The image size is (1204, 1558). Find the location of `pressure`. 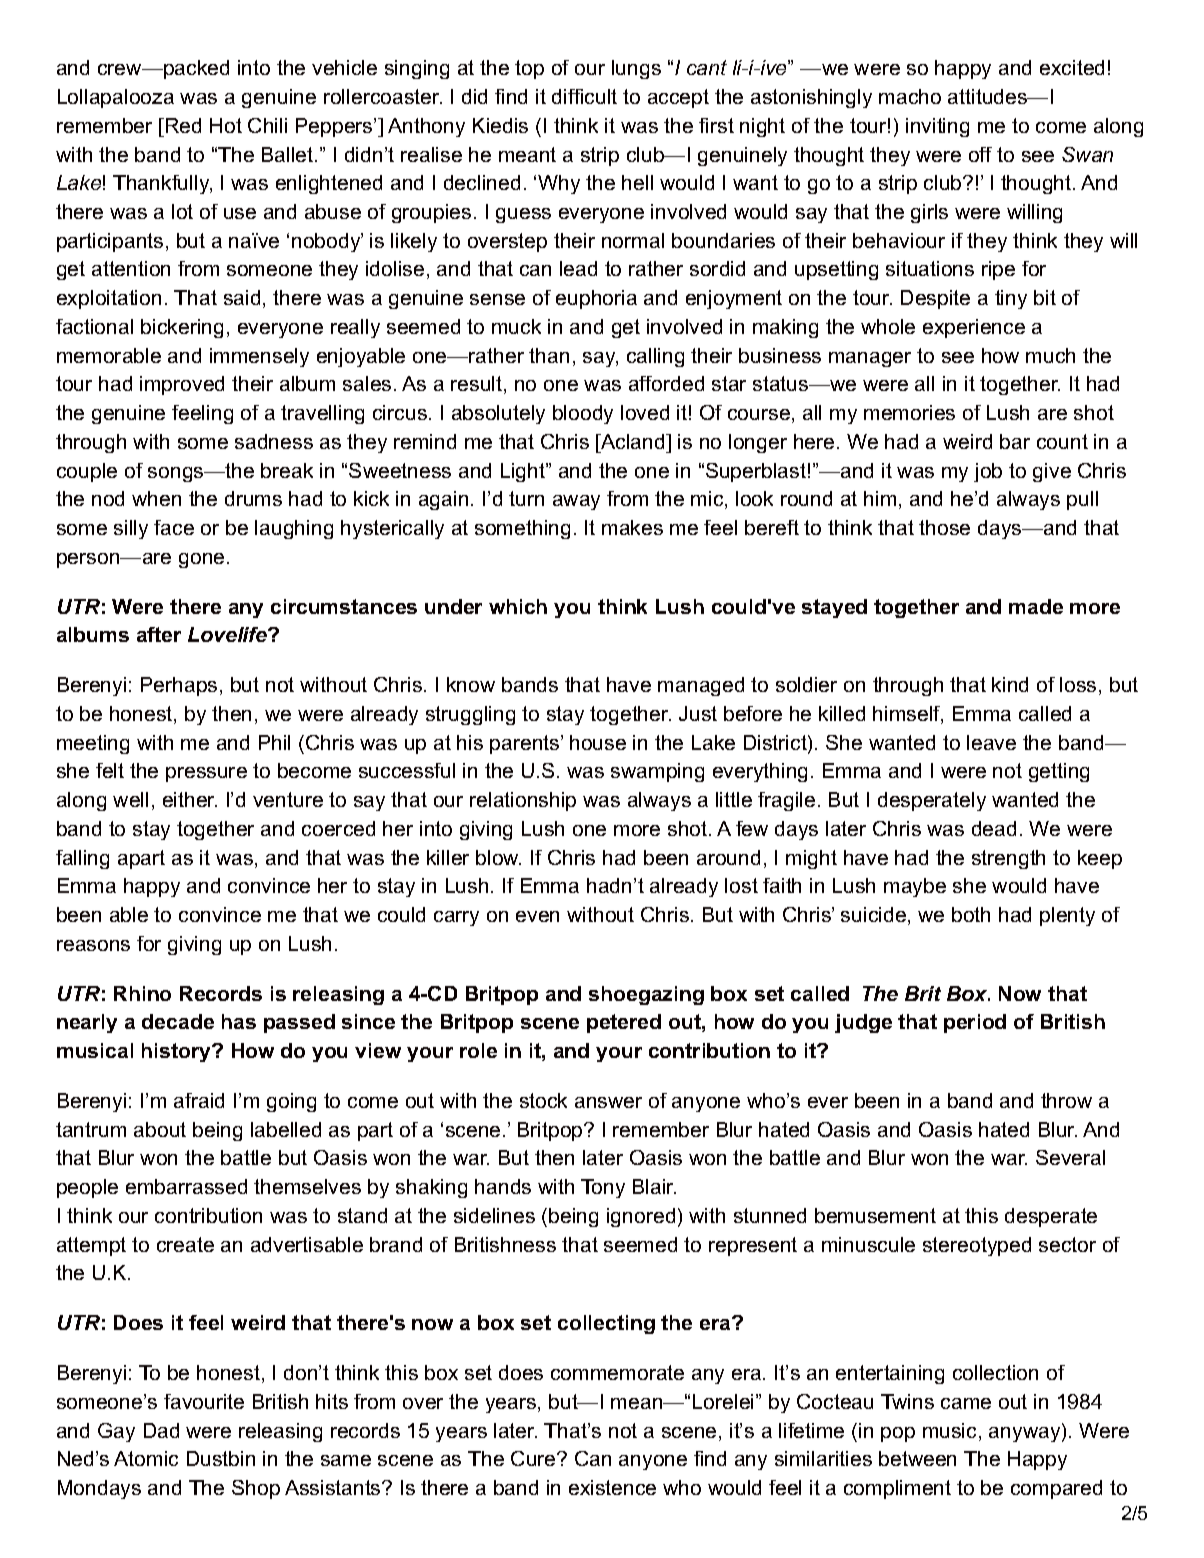

pressure is located at coordinates (206, 774).
